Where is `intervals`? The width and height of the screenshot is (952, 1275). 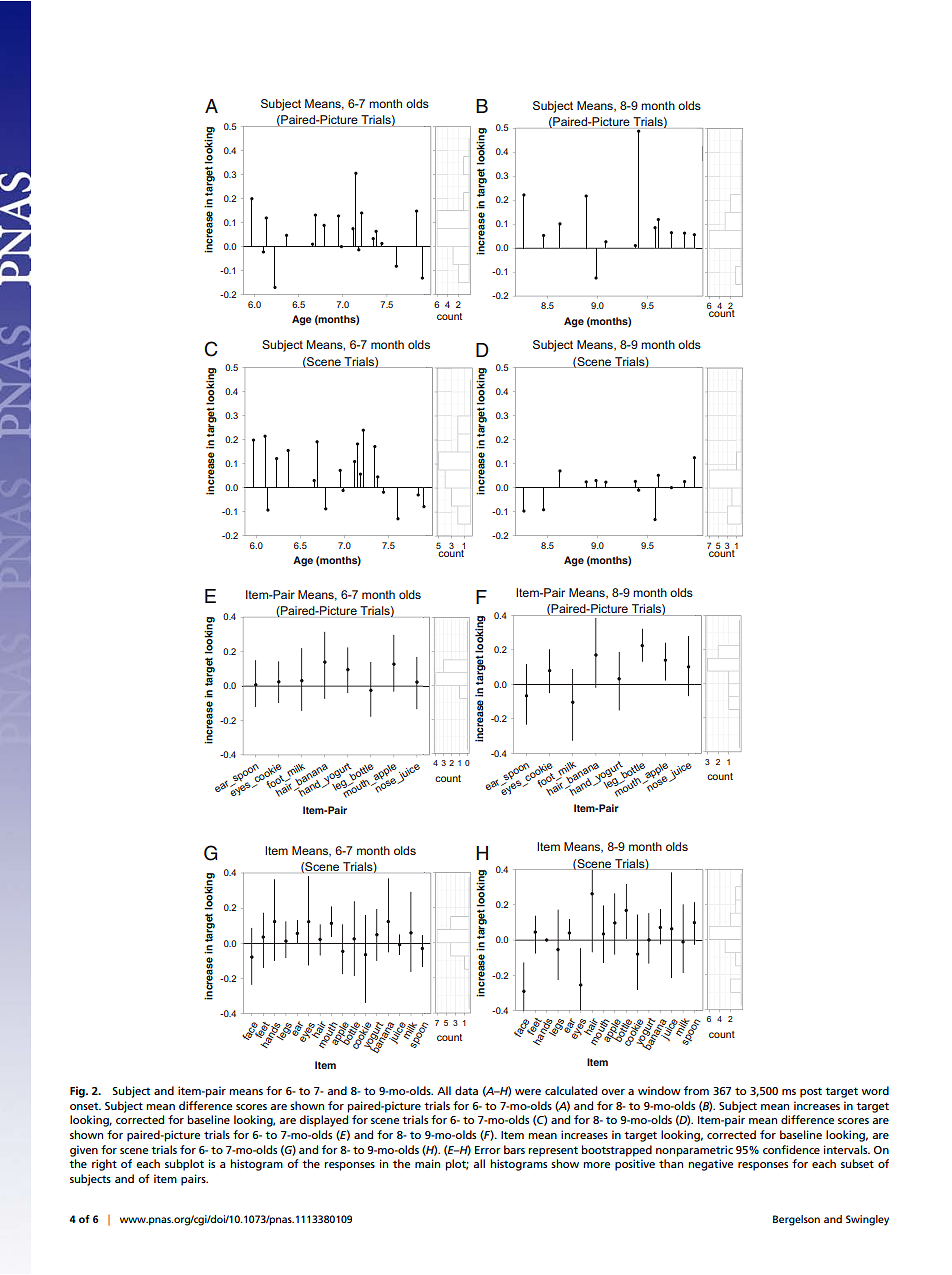
intervals is located at coordinates (847, 1149).
